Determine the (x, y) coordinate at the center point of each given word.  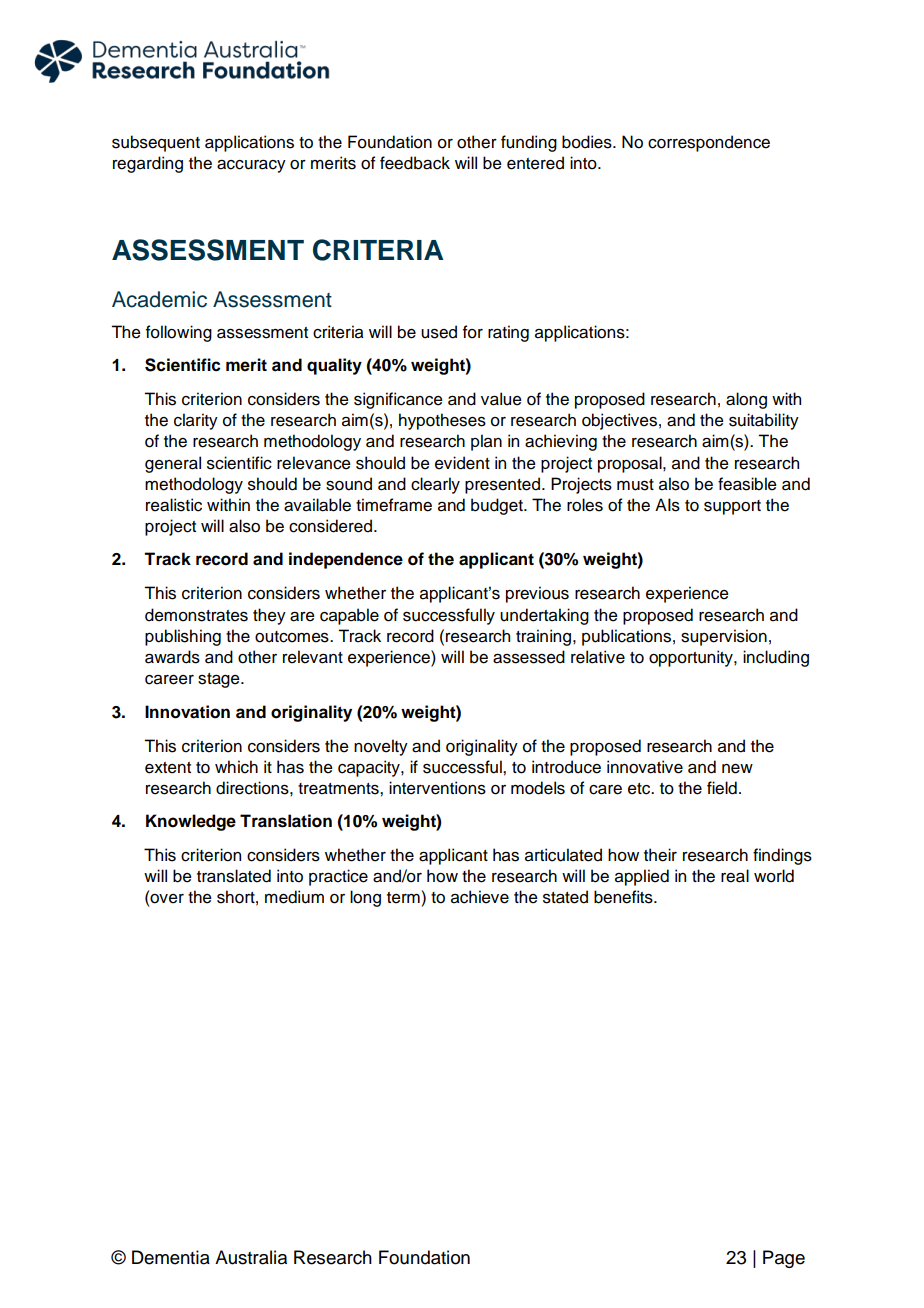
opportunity (692, 658)
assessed (529, 657)
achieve (480, 897)
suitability (764, 421)
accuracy (251, 166)
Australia (251, 1257)
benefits (624, 897)
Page (784, 1259)
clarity (196, 421)
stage (220, 680)
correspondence (709, 143)
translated (234, 876)
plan (486, 442)
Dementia (171, 1257)
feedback (415, 163)
